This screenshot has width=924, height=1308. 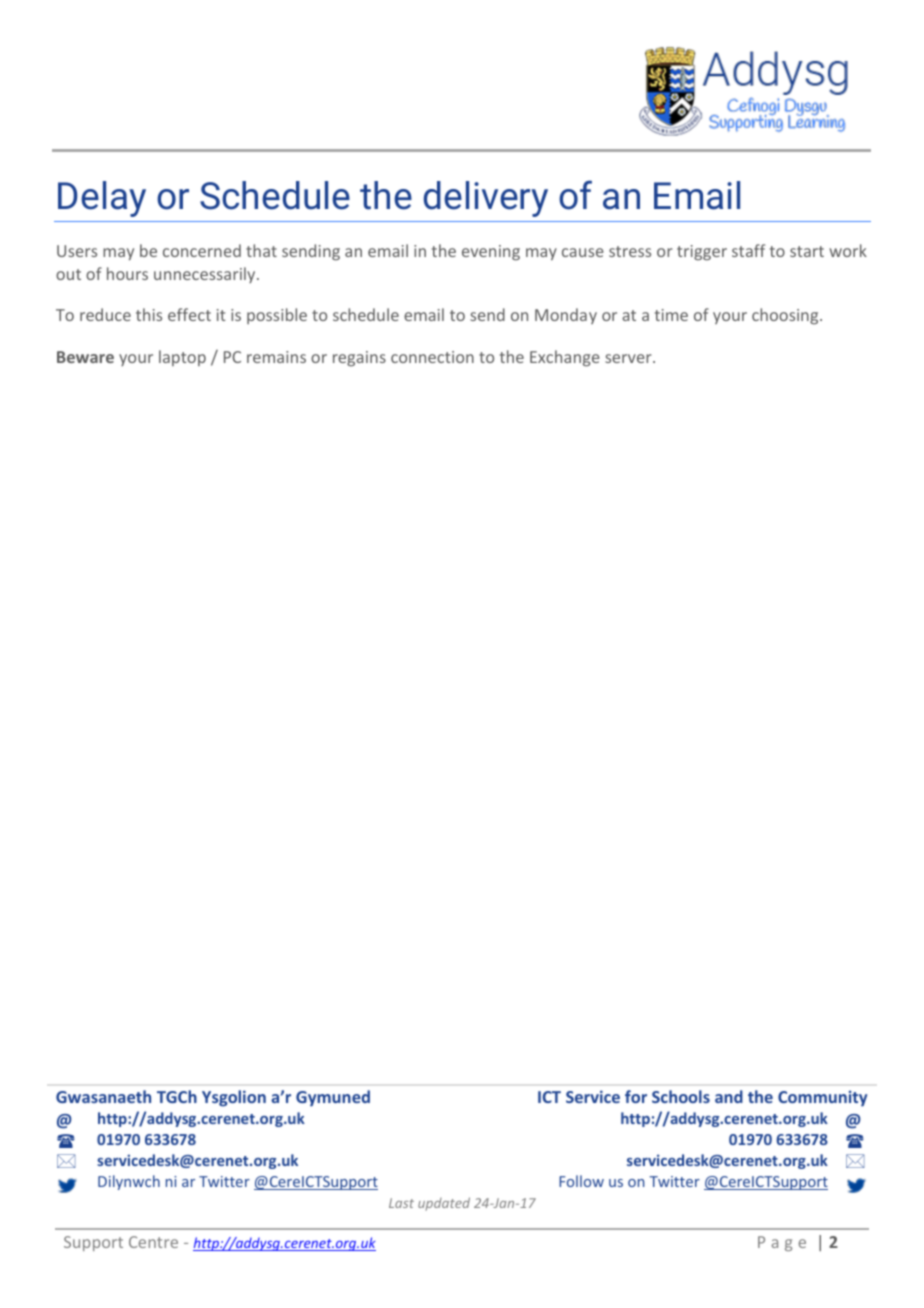 What do you see at coordinates (581, 1181) in the screenshot?
I see `Follow` at bounding box center [581, 1181].
